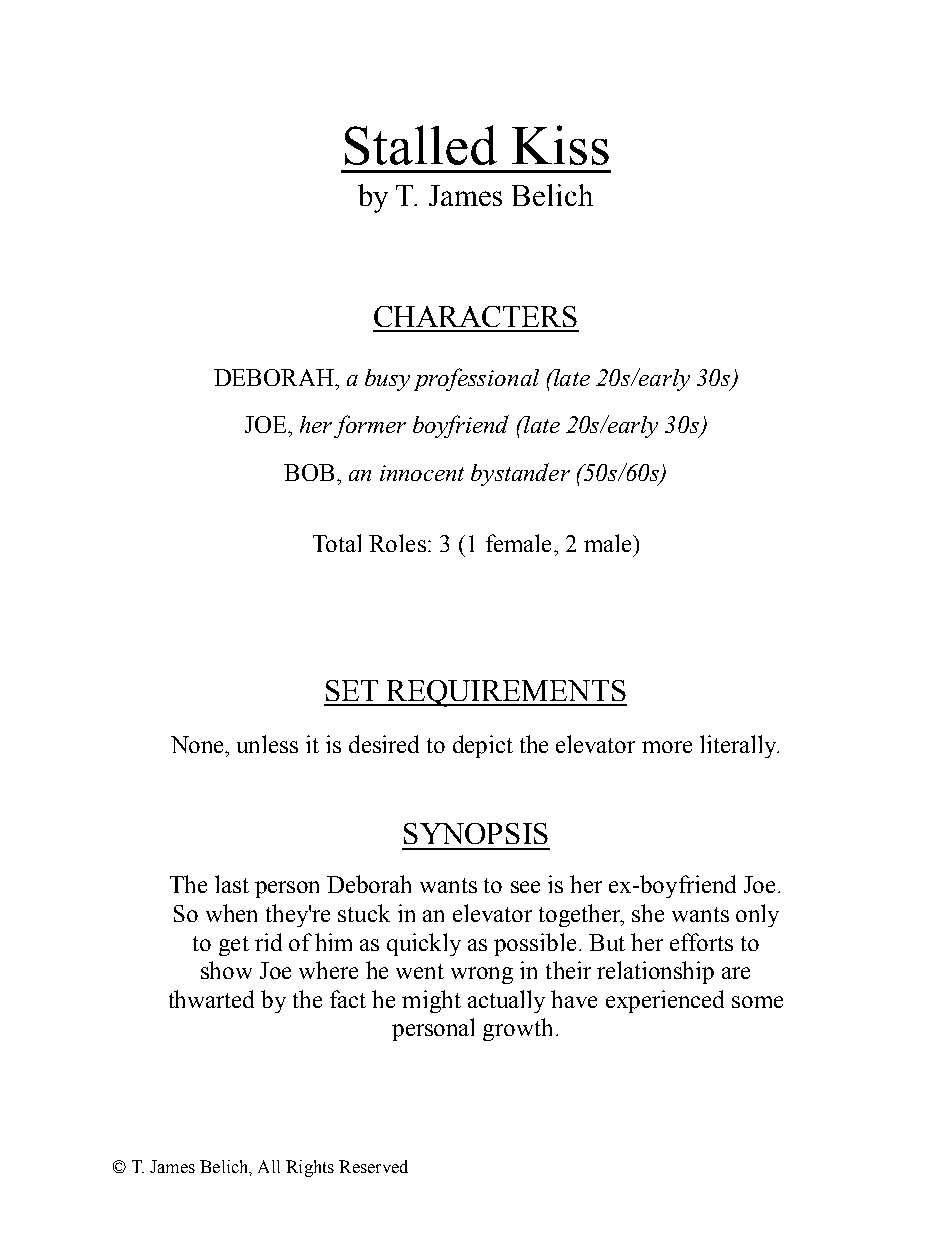 Image resolution: width=952 pixels, height=1233 pixels. What do you see at coordinates (667, 747) in the screenshot?
I see `more` at bounding box center [667, 747].
